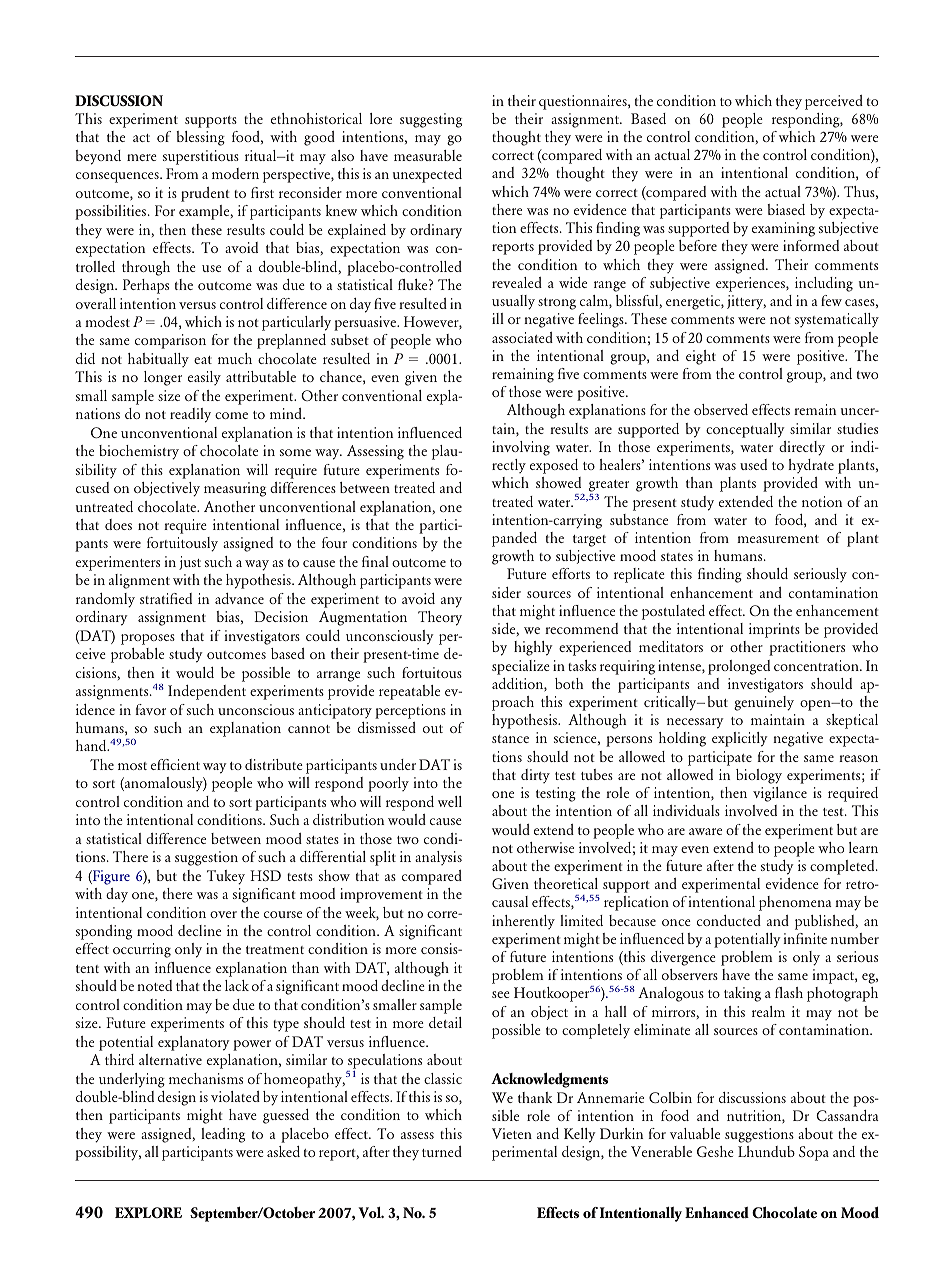 The width and height of the screenshot is (952, 1280). What do you see at coordinates (814, 1153) in the screenshot?
I see `Sopa` at bounding box center [814, 1153].
